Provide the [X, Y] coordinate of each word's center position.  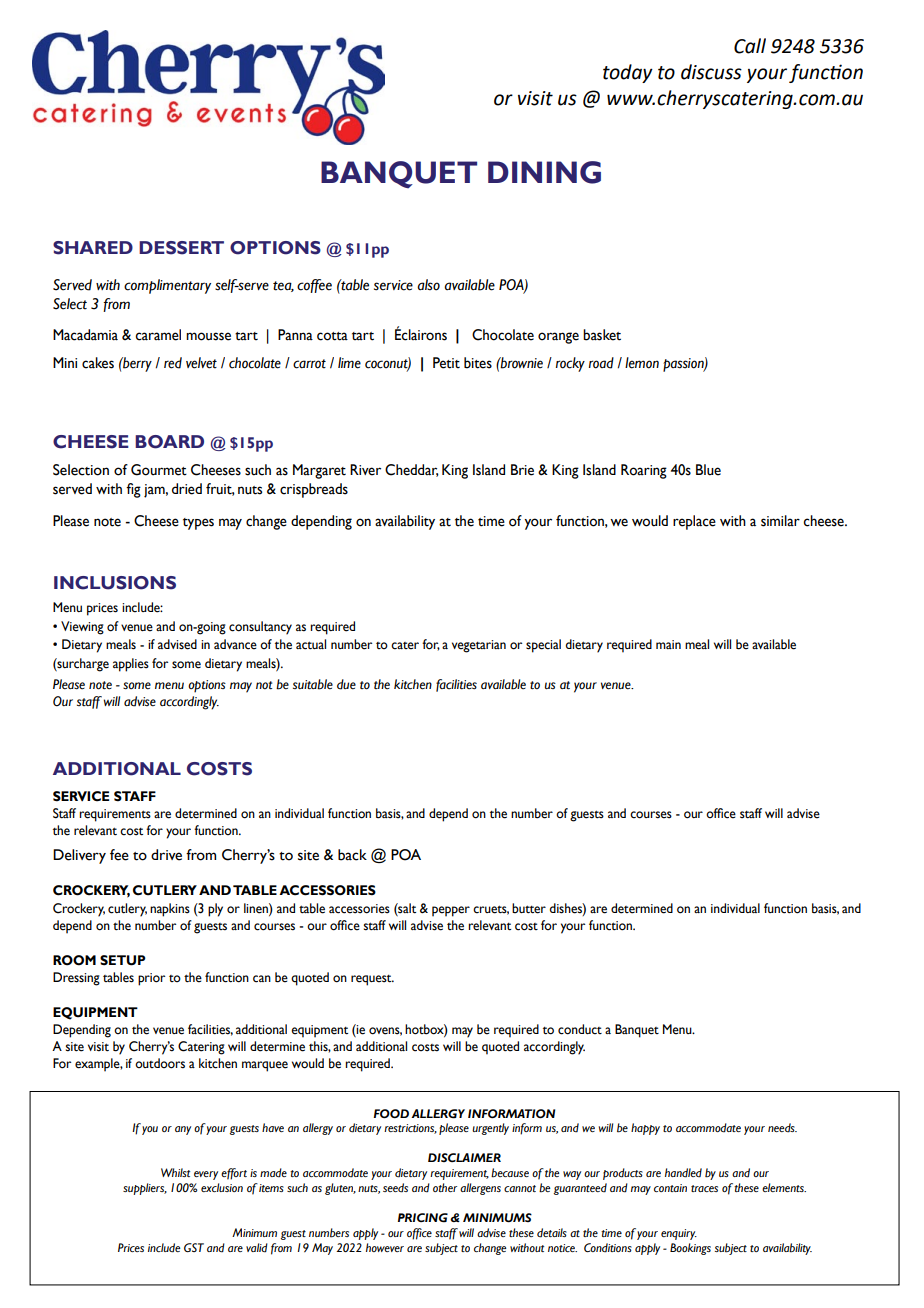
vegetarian [479, 646]
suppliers [145, 1189]
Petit [446, 363]
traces [704, 1188]
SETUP [123, 960]
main [668, 644]
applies [131, 665]
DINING [544, 172]
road [601, 363]
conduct [580, 1029]
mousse [208, 336]
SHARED [93, 248]
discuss [711, 72]
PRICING [423, 1218]
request [372, 980]
